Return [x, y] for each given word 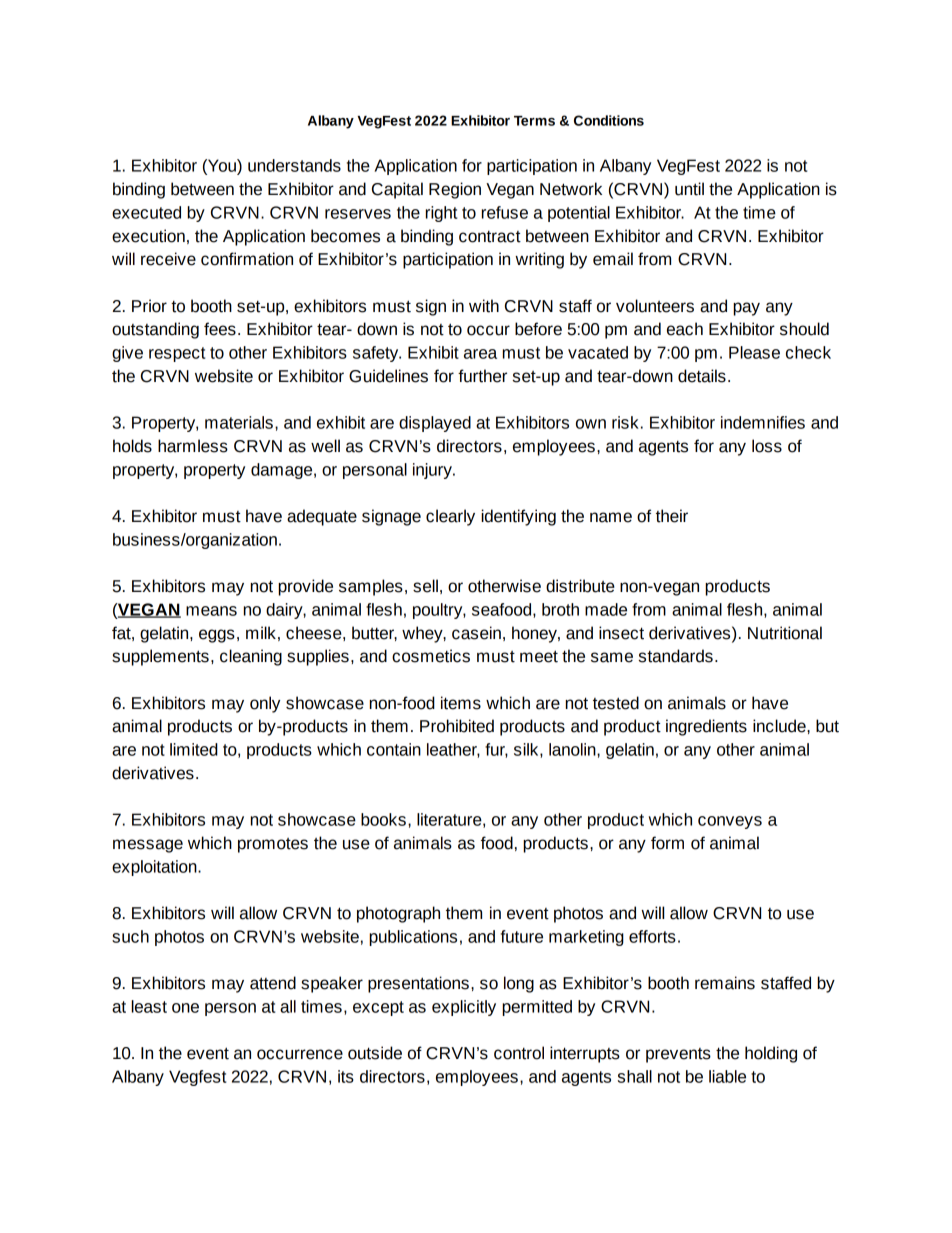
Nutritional [785, 633]
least [149, 1006]
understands [294, 165]
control [519, 1053]
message [148, 846]
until [689, 189]
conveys [730, 822]
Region [455, 190]
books [383, 819]
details [702, 376]
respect [177, 354]
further [482, 376]
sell [425, 586]
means [211, 611]
